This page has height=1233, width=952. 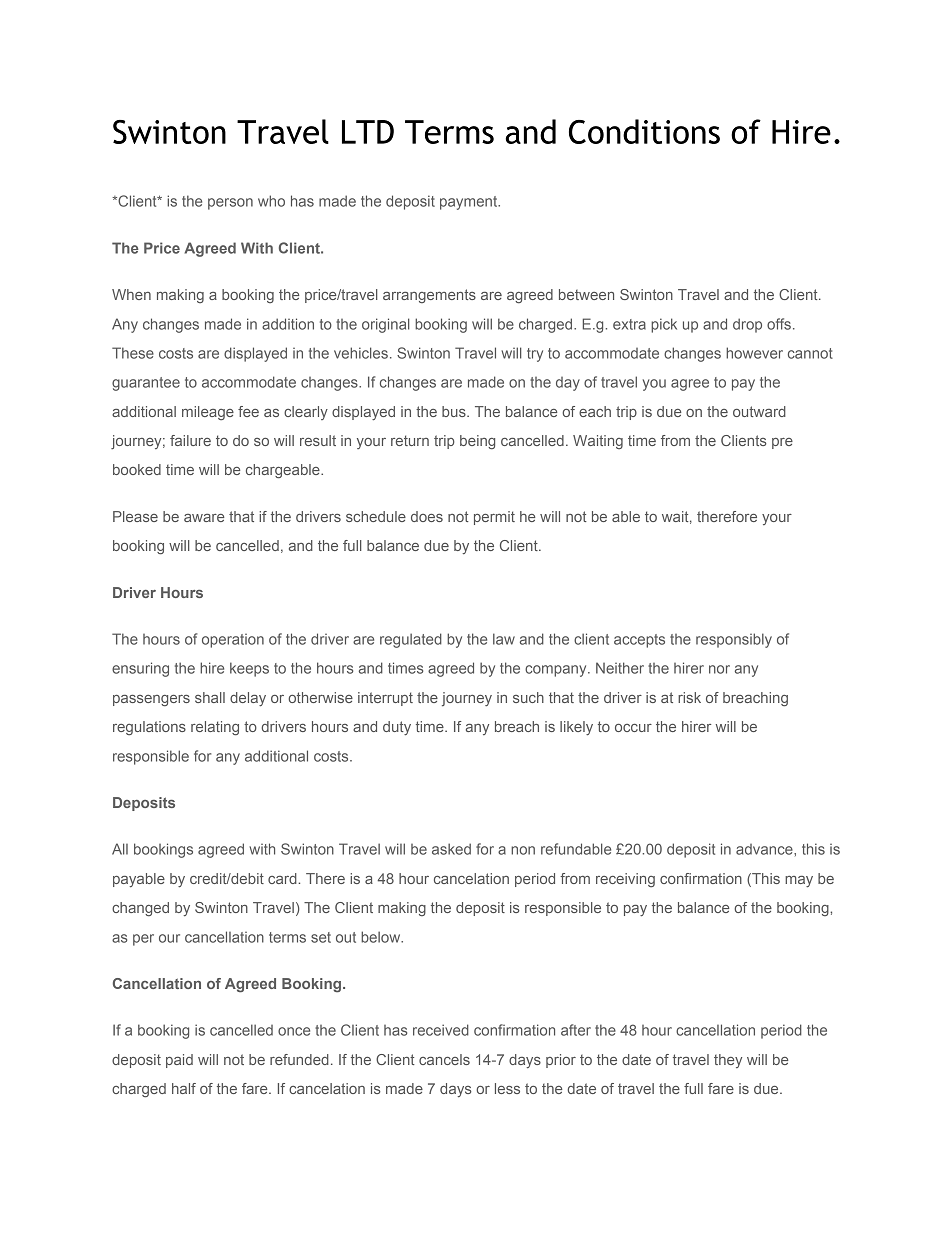 I want to click on Conditions, so click(x=644, y=131).
